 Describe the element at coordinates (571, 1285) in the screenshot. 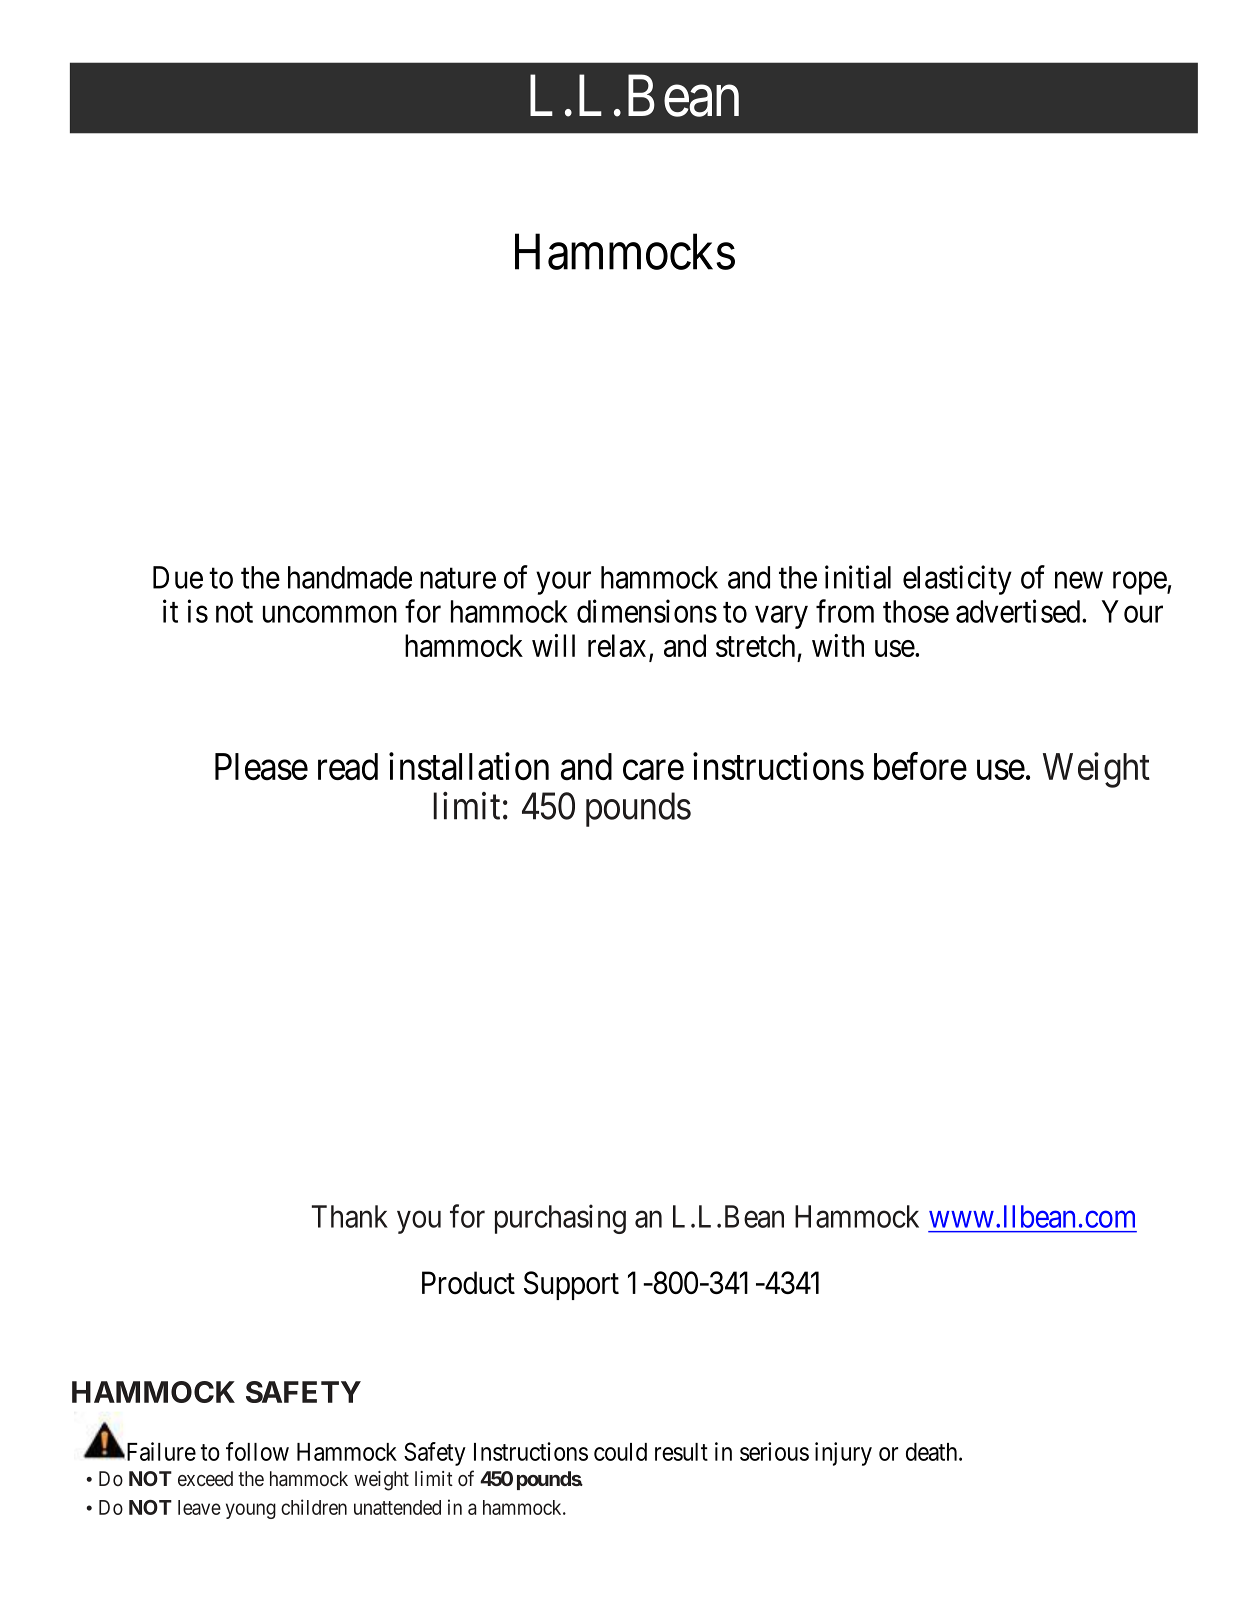

I see `Support` at that location.
